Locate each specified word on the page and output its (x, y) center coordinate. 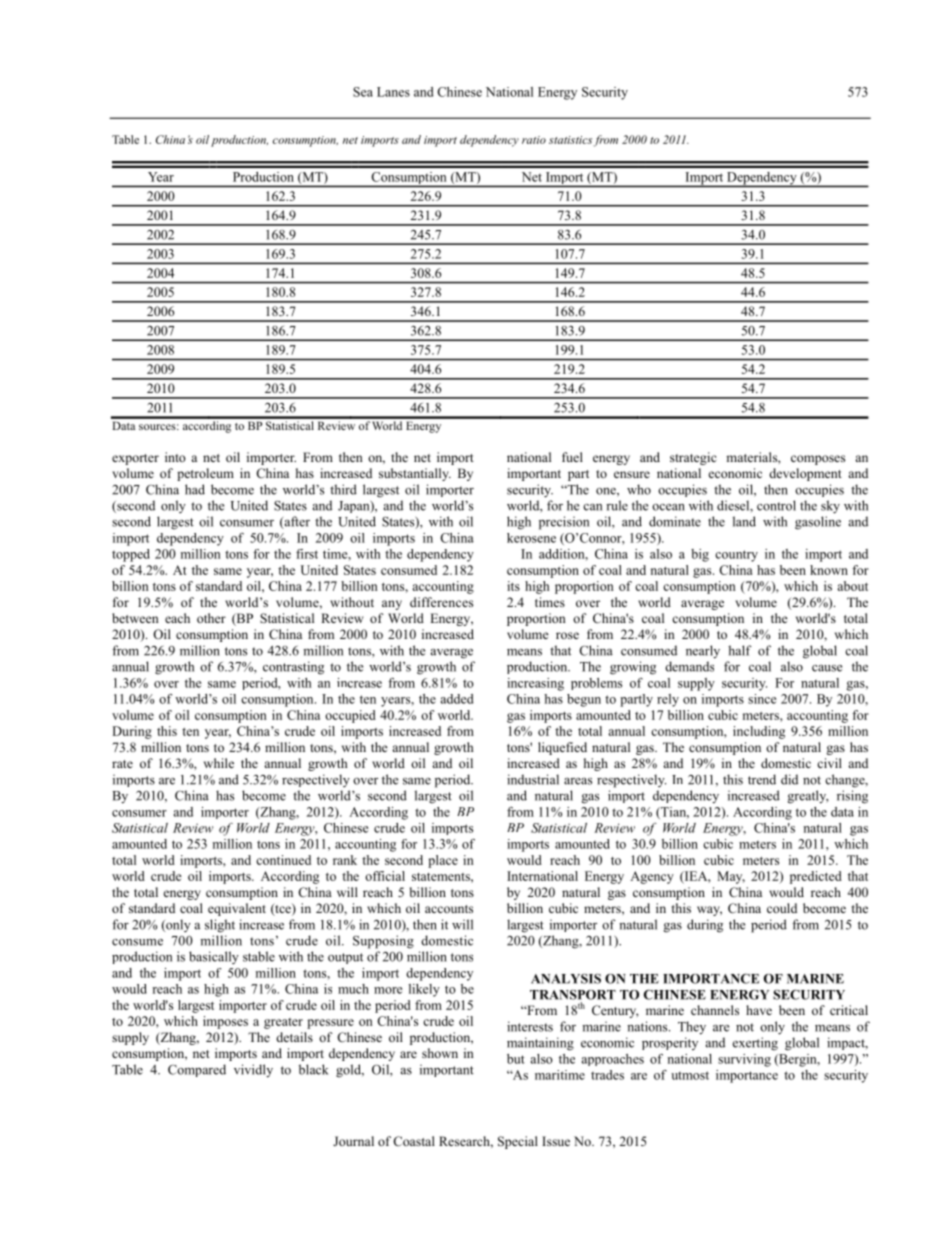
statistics (570, 140)
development (805, 474)
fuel (572, 457)
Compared (197, 1070)
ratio (534, 140)
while (219, 763)
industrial (533, 779)
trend (762, 779)
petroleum (205, 474)
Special (518, 1142)
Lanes (393, 92)
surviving (744, 1060)
